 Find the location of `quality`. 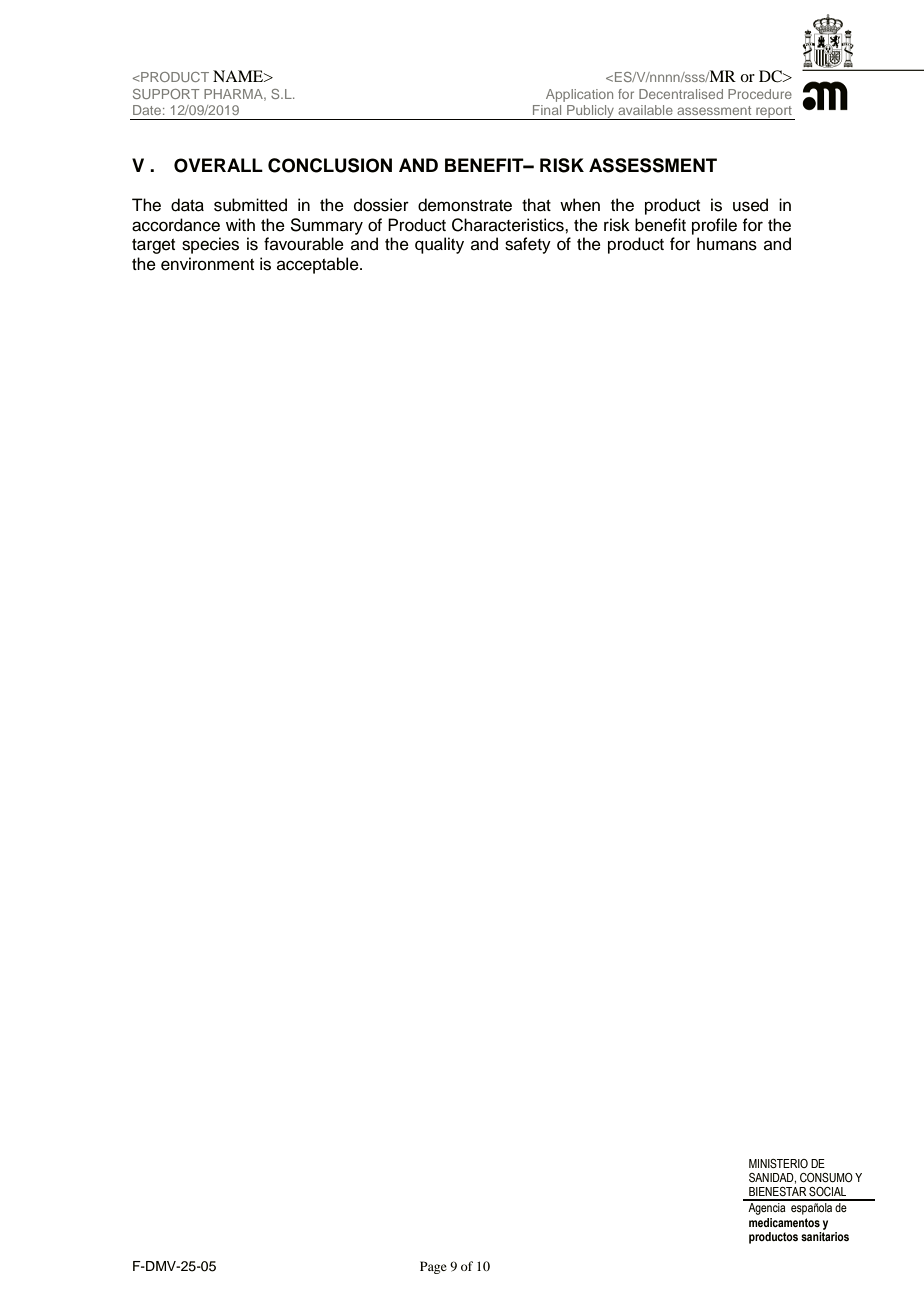

quality is located at coordinates (439, 245).
